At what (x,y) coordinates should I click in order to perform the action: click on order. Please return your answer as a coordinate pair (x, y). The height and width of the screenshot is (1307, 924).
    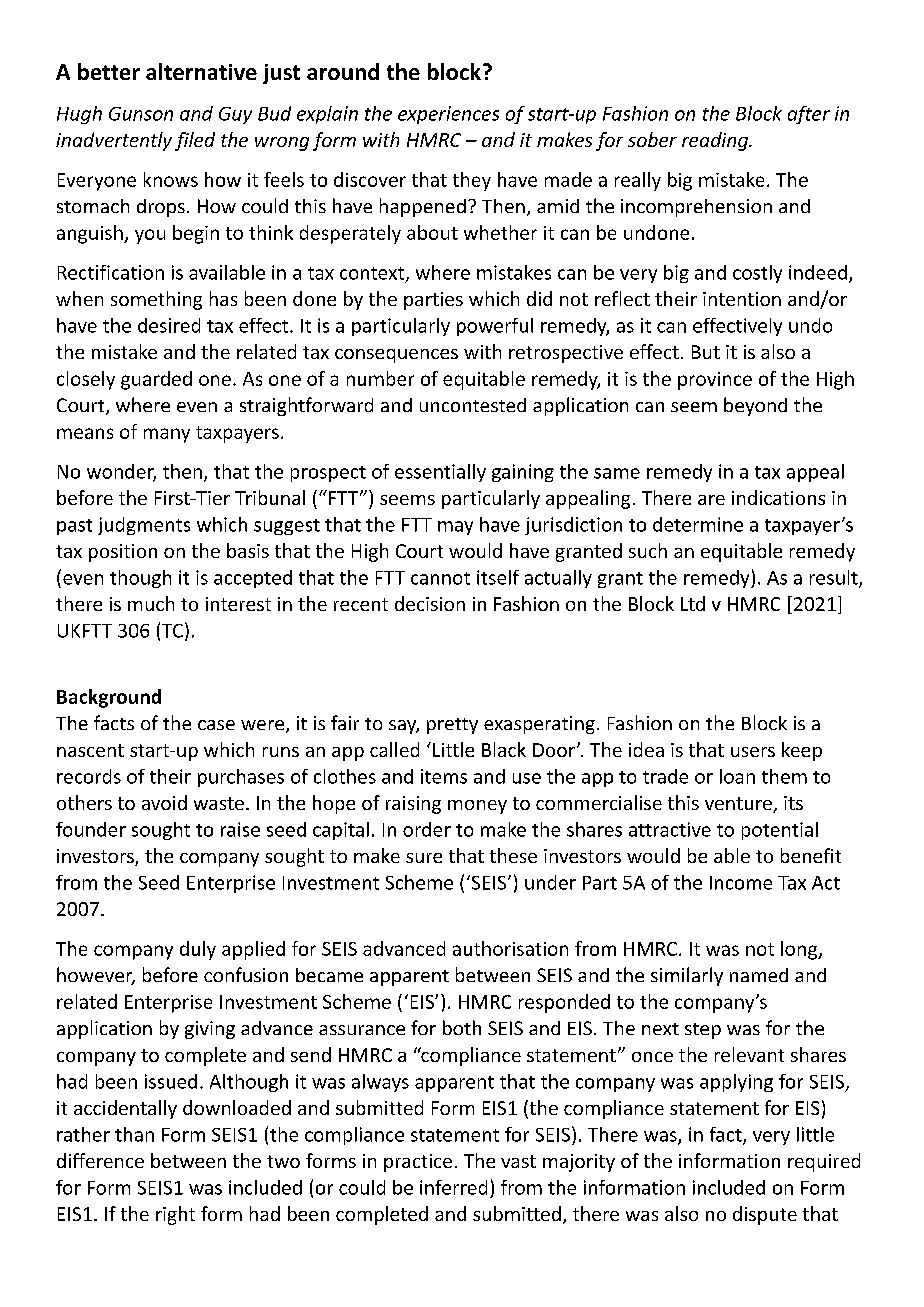
    Looking at the image, I should click on (427, 829).
